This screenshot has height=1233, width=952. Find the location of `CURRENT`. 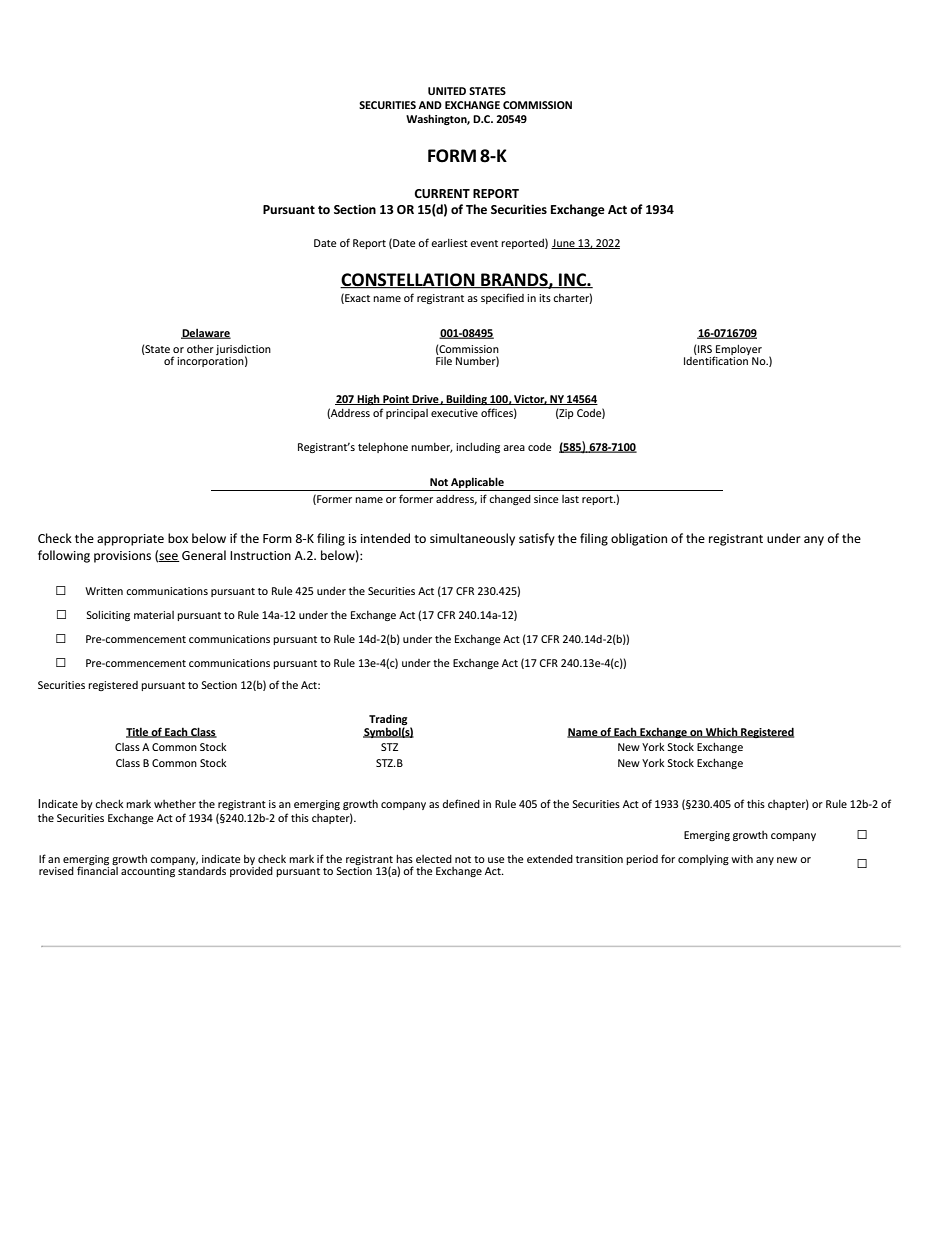

CURRENT is located at coordinates (442, 193).
